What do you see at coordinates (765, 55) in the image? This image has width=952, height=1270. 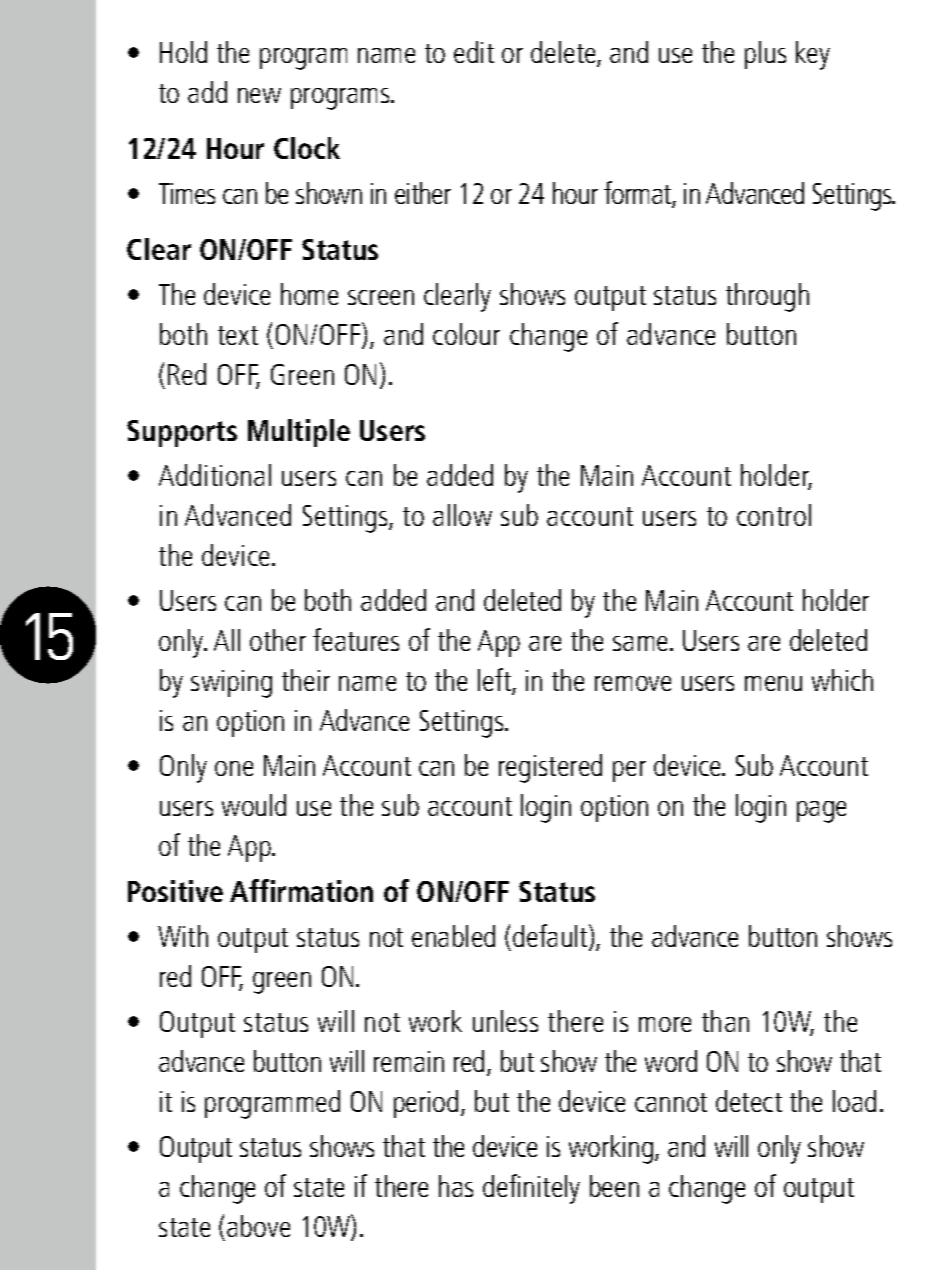 I see `plus` at bounding box center [765, 55].
